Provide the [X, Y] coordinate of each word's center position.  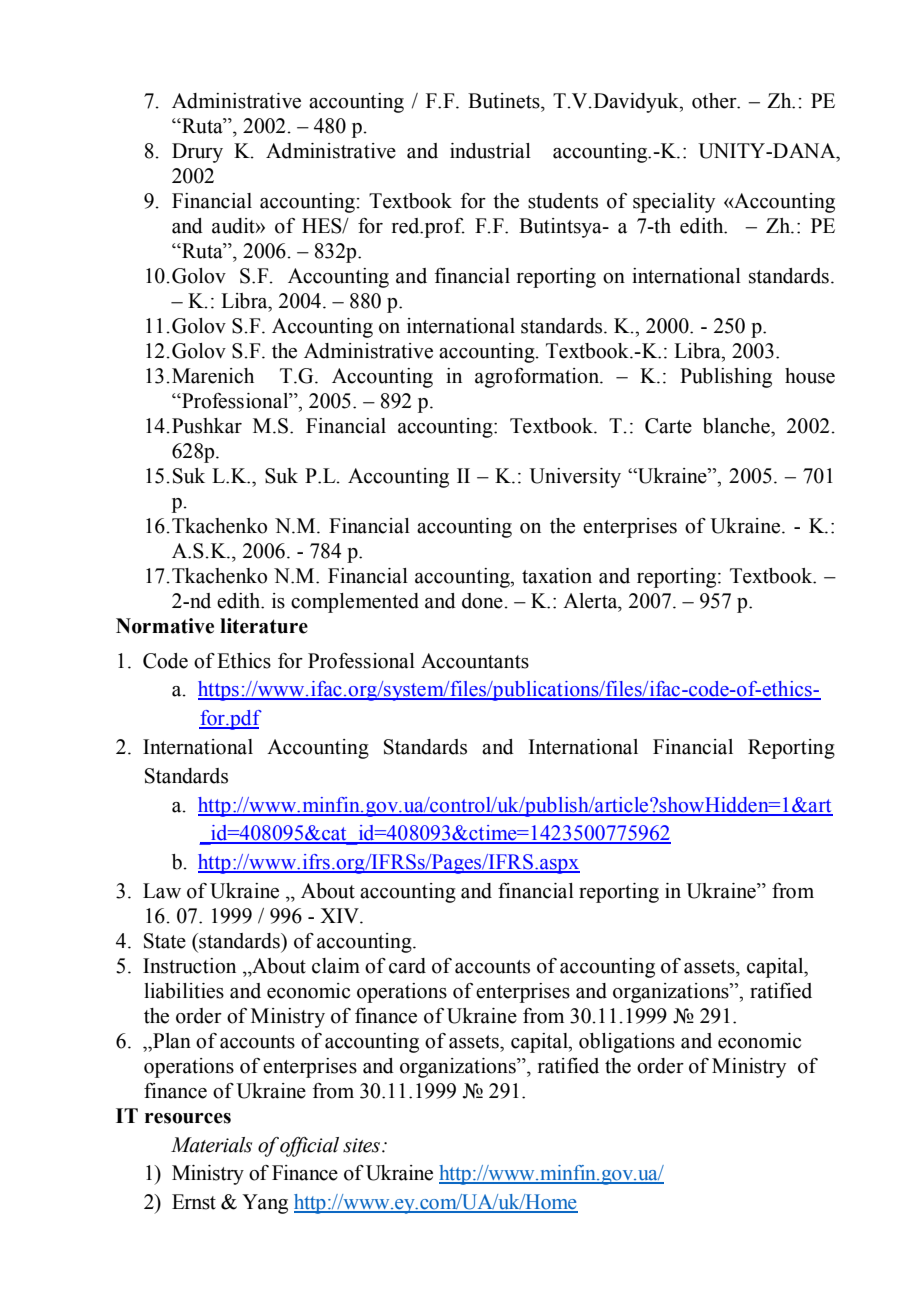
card [407, 966]
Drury [197, 153]
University [575, 478]
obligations [627, 1043]
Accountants [475, 661]
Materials [211, 1145]
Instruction [189, 966]
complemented [355, 603]
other [715, 101]
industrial [490, 151]
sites [361, 1145]
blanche [737, 426]
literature [264, 626]
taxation [557, 576]
